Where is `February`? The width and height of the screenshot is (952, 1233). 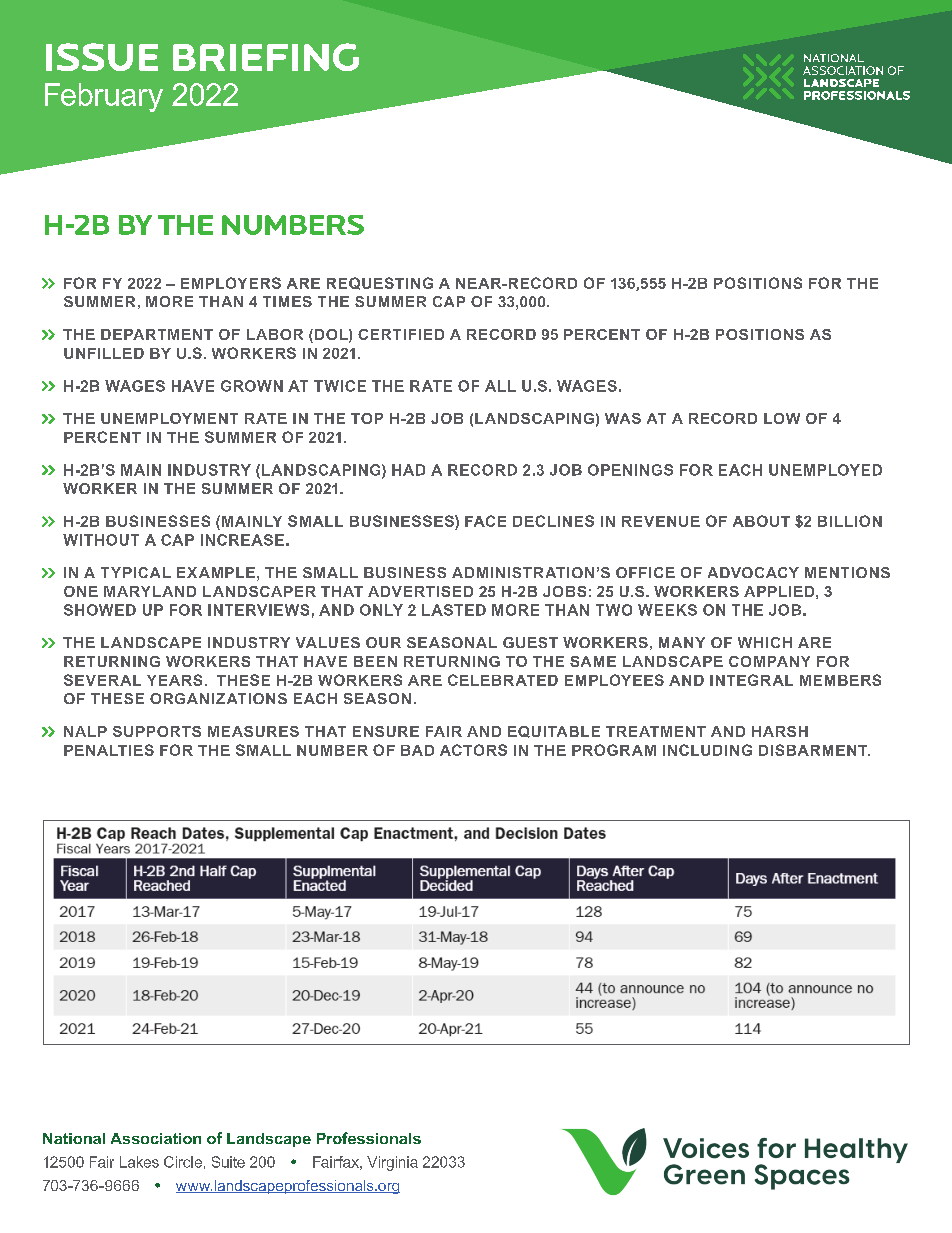 February is located at coordinates (104, 97).
